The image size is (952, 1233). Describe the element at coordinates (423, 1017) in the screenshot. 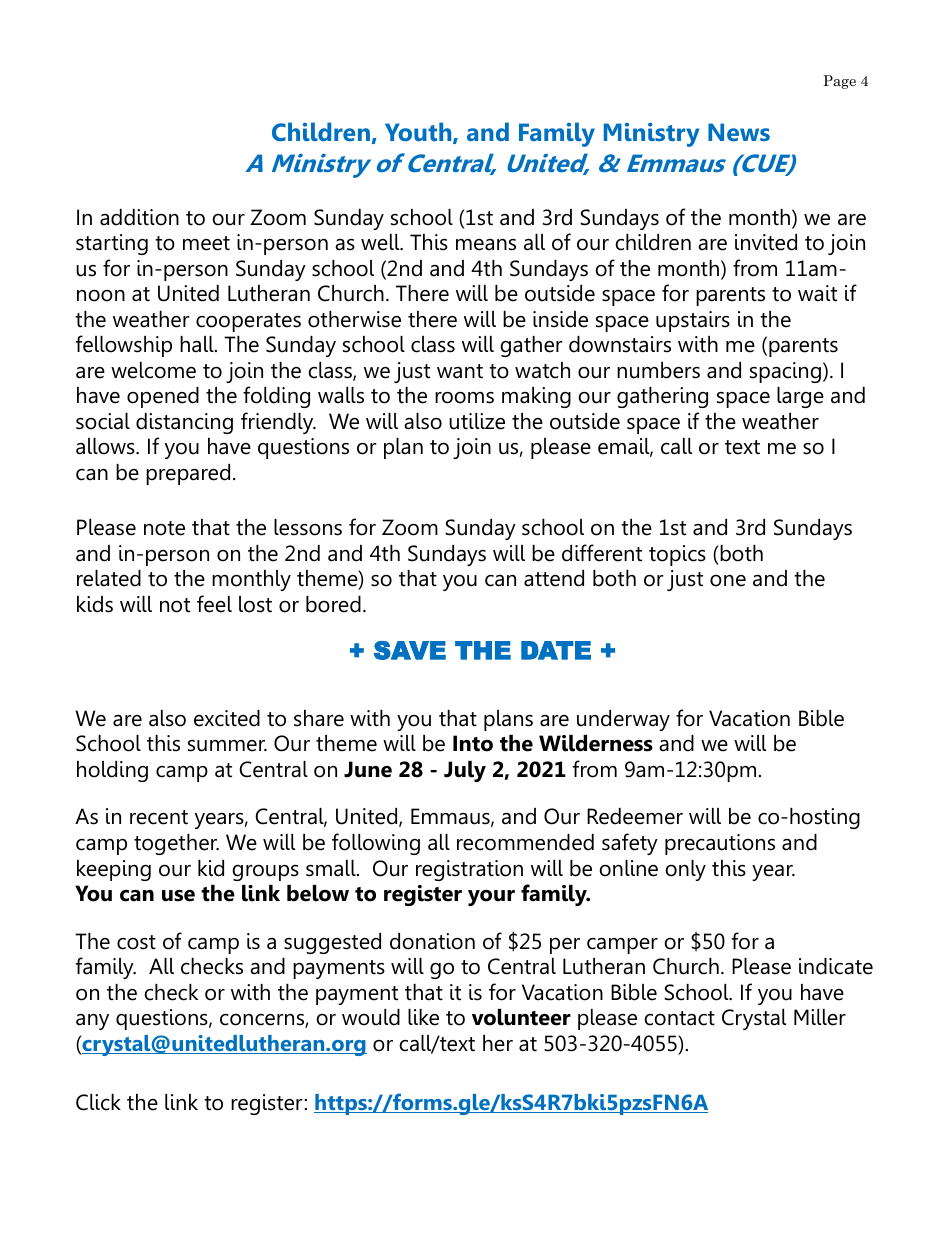

I see `like` at that location.
